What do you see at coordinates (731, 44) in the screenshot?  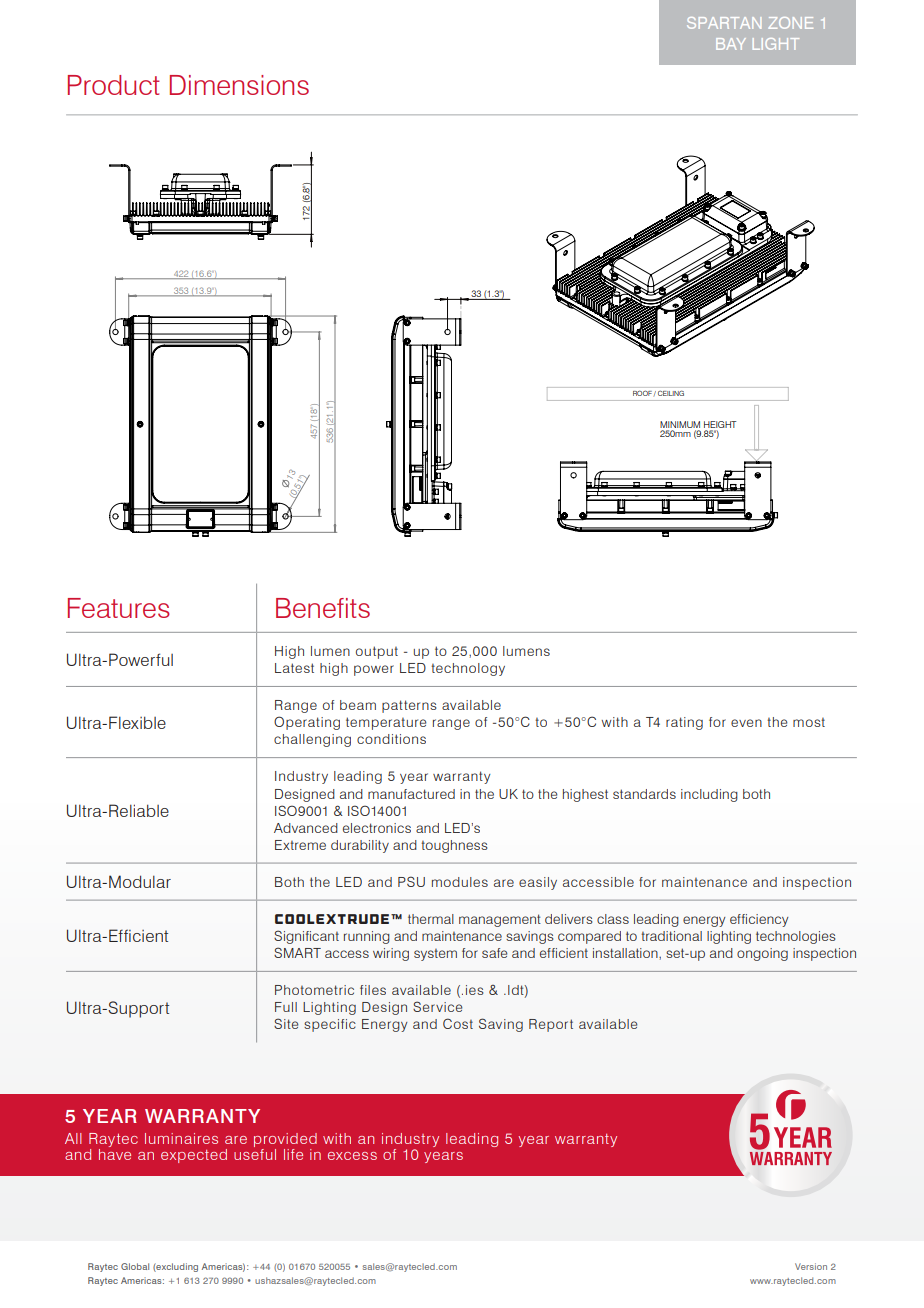 I see `BAY` at bounding box center [731, 44].
